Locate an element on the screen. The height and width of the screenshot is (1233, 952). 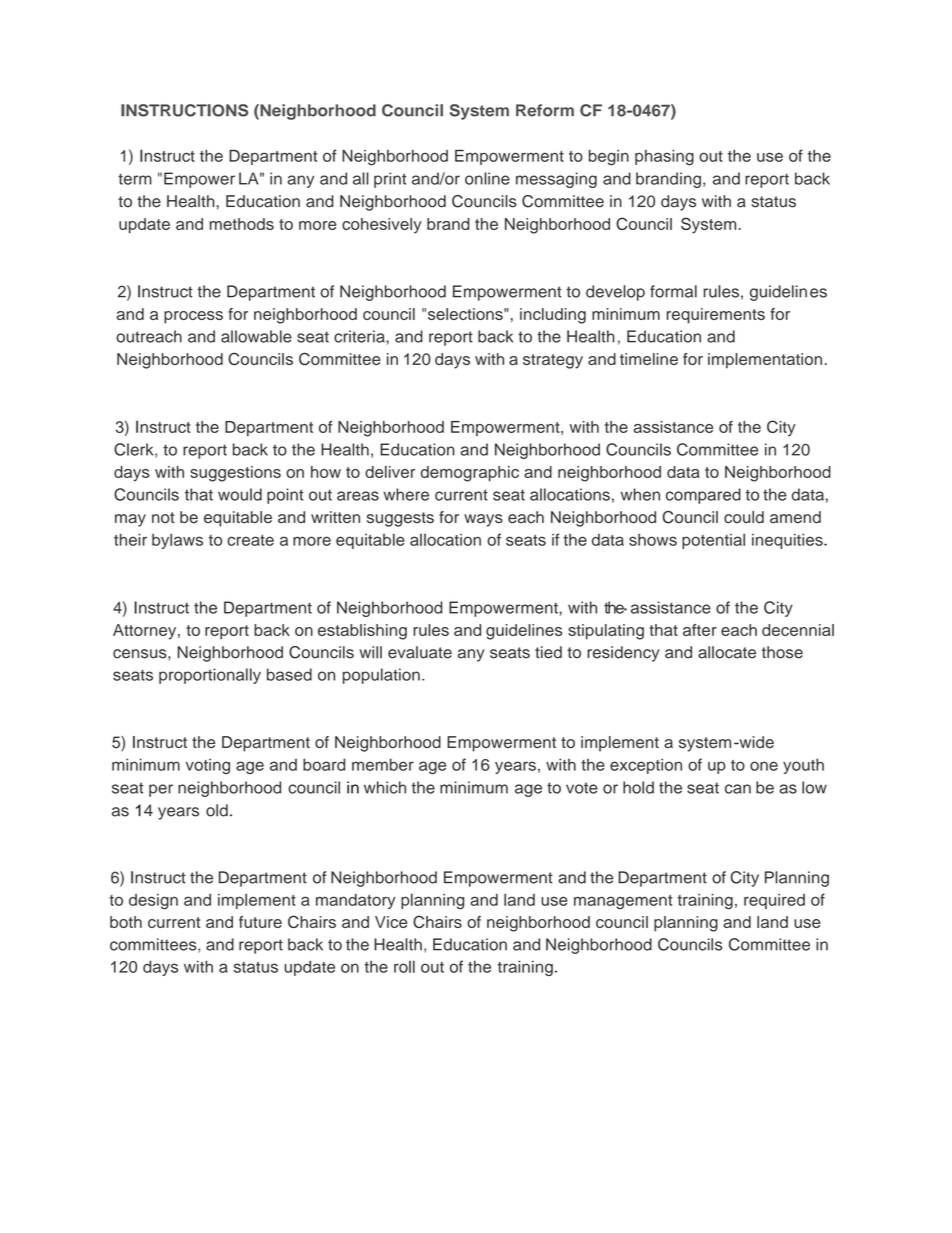
ways is located at coordinates (483, 520).
